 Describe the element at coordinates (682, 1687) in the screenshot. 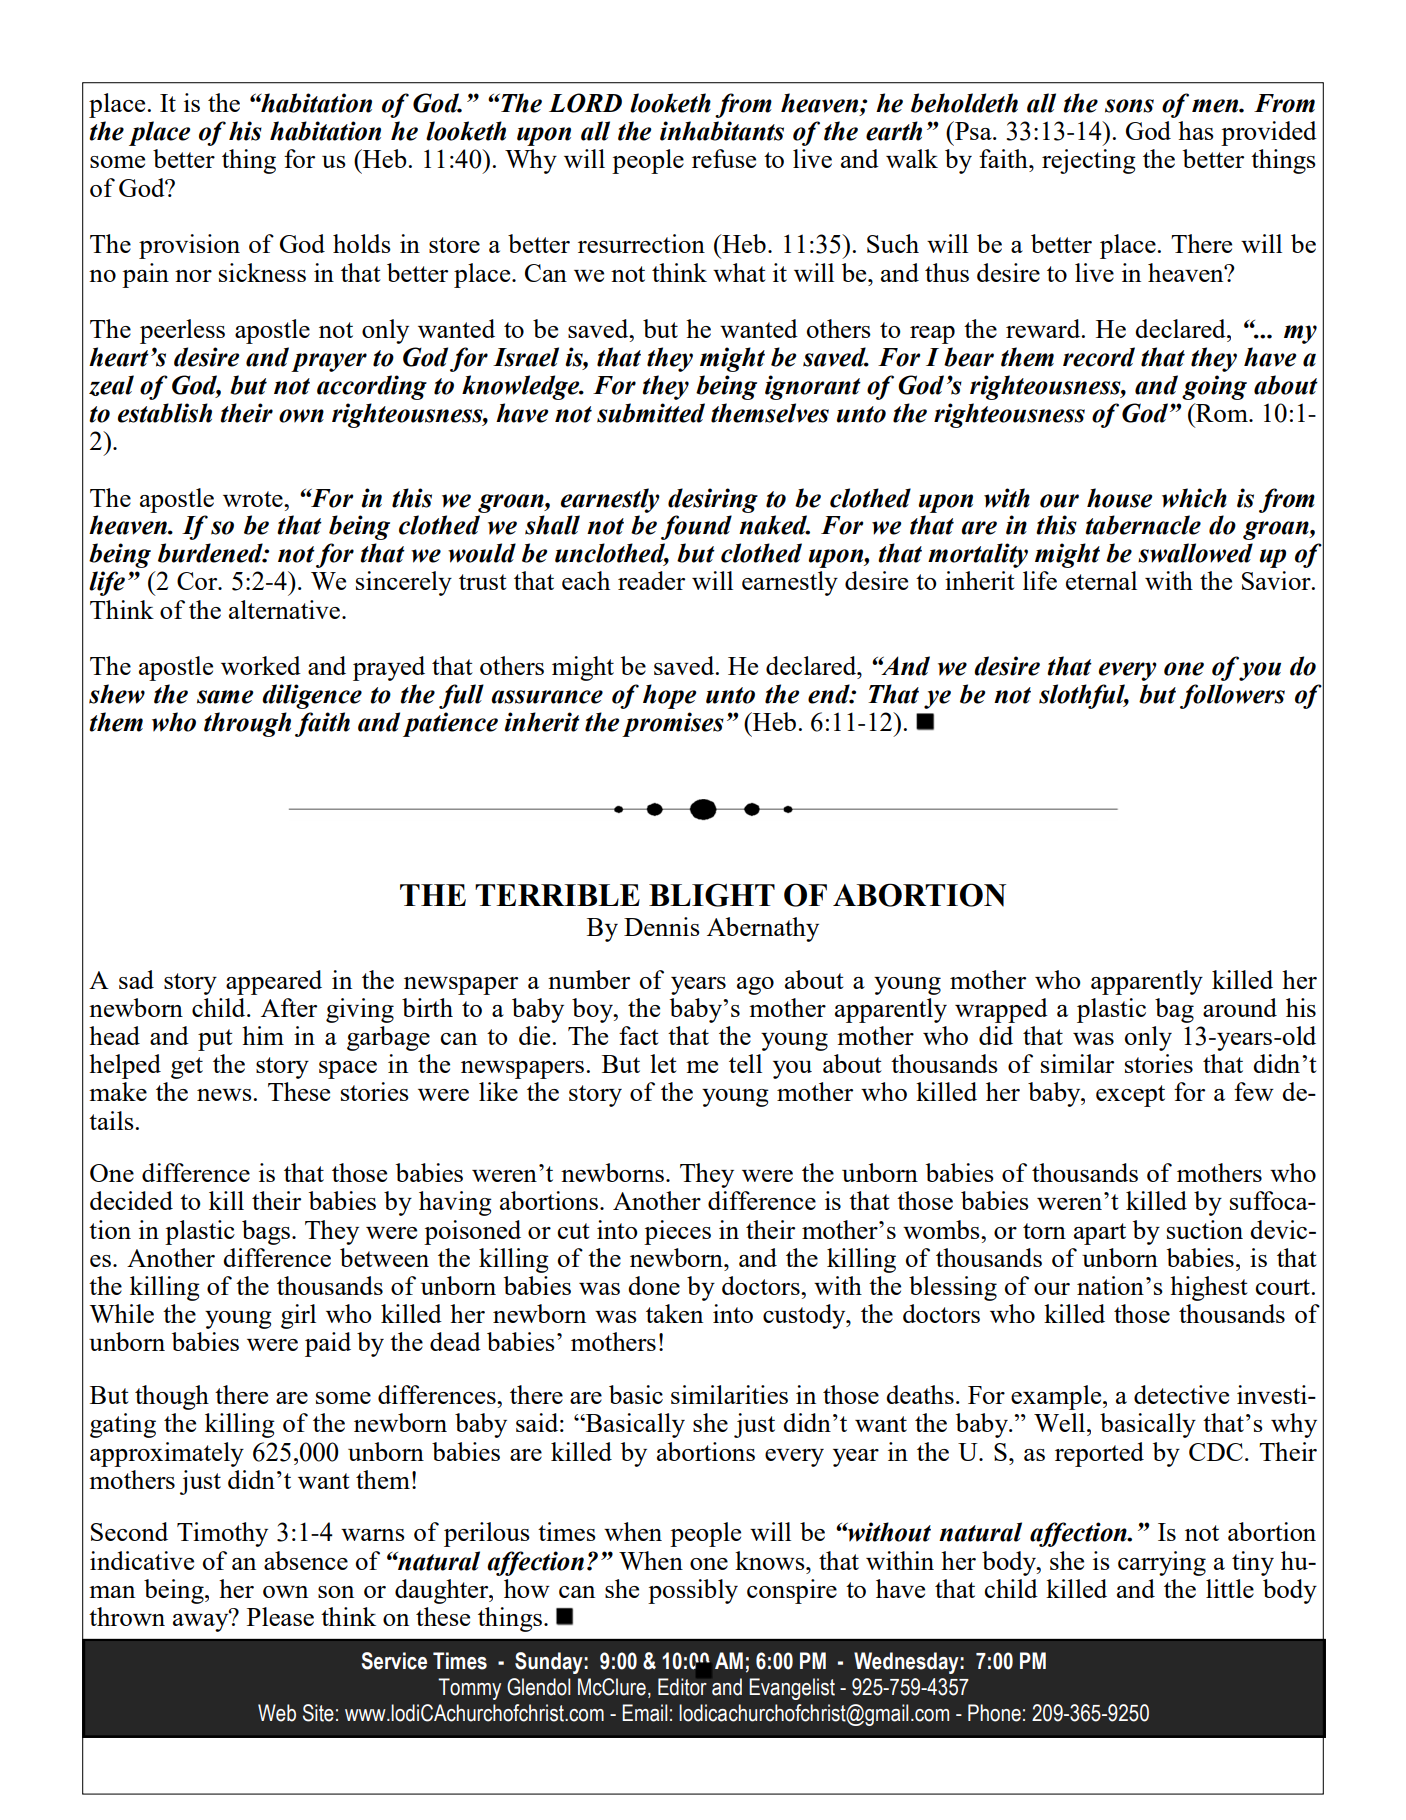

I see `Editor` at that location.
